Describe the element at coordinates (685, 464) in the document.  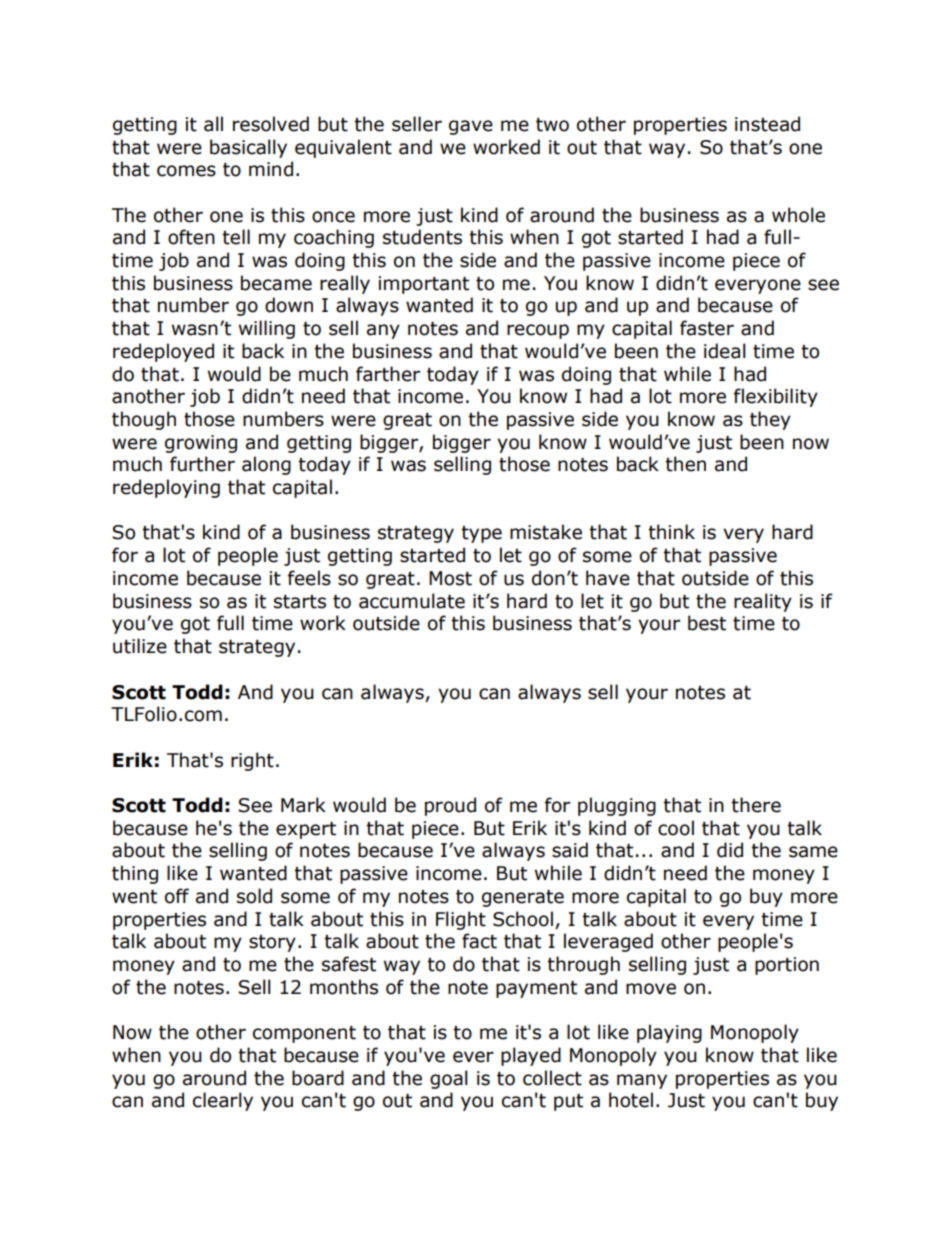
I see `then` at that location.
